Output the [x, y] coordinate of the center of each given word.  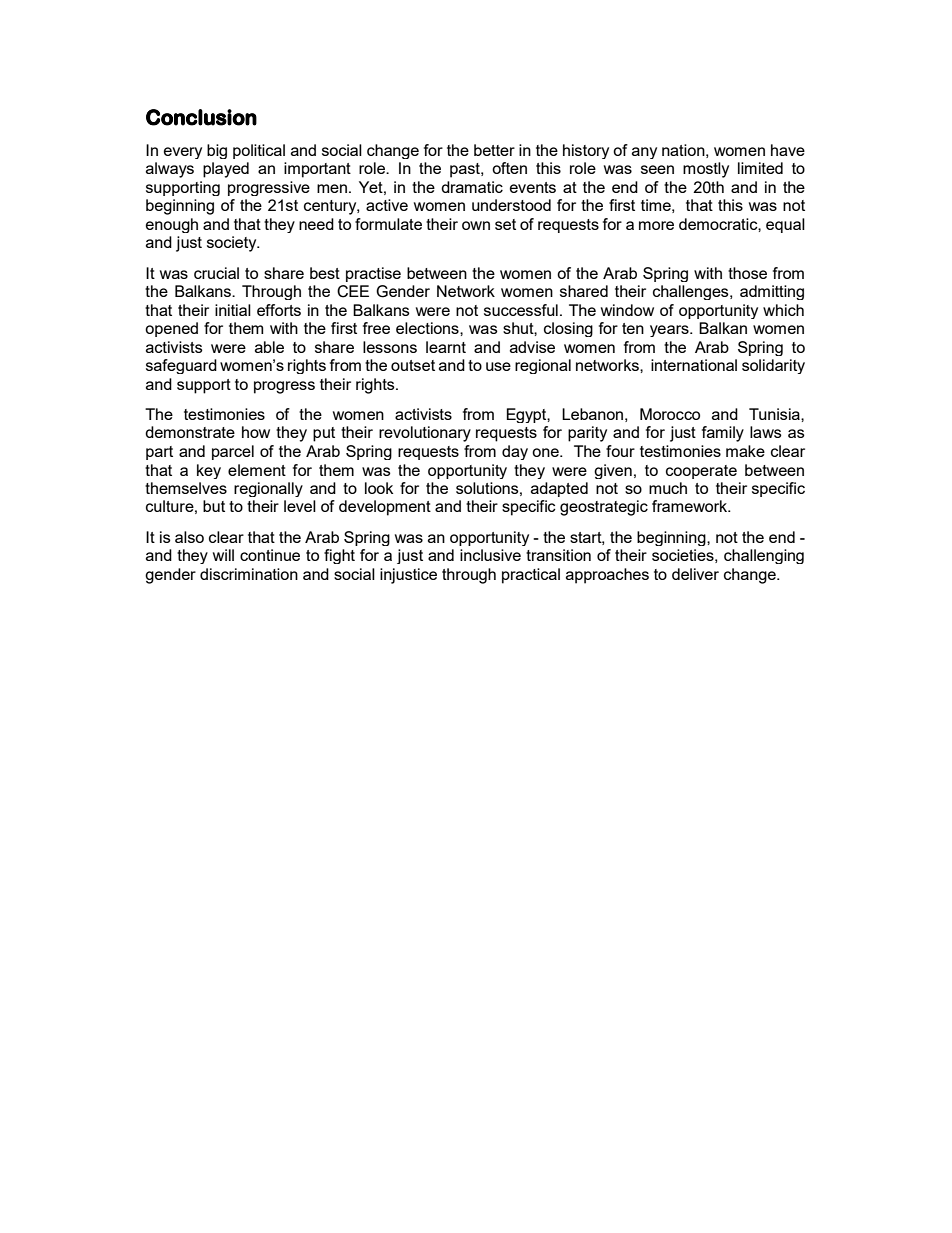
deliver [695, 574]
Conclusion [201, 117]
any [644, 153]
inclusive [490, 555]
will [223, 555]
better [494, 150]
